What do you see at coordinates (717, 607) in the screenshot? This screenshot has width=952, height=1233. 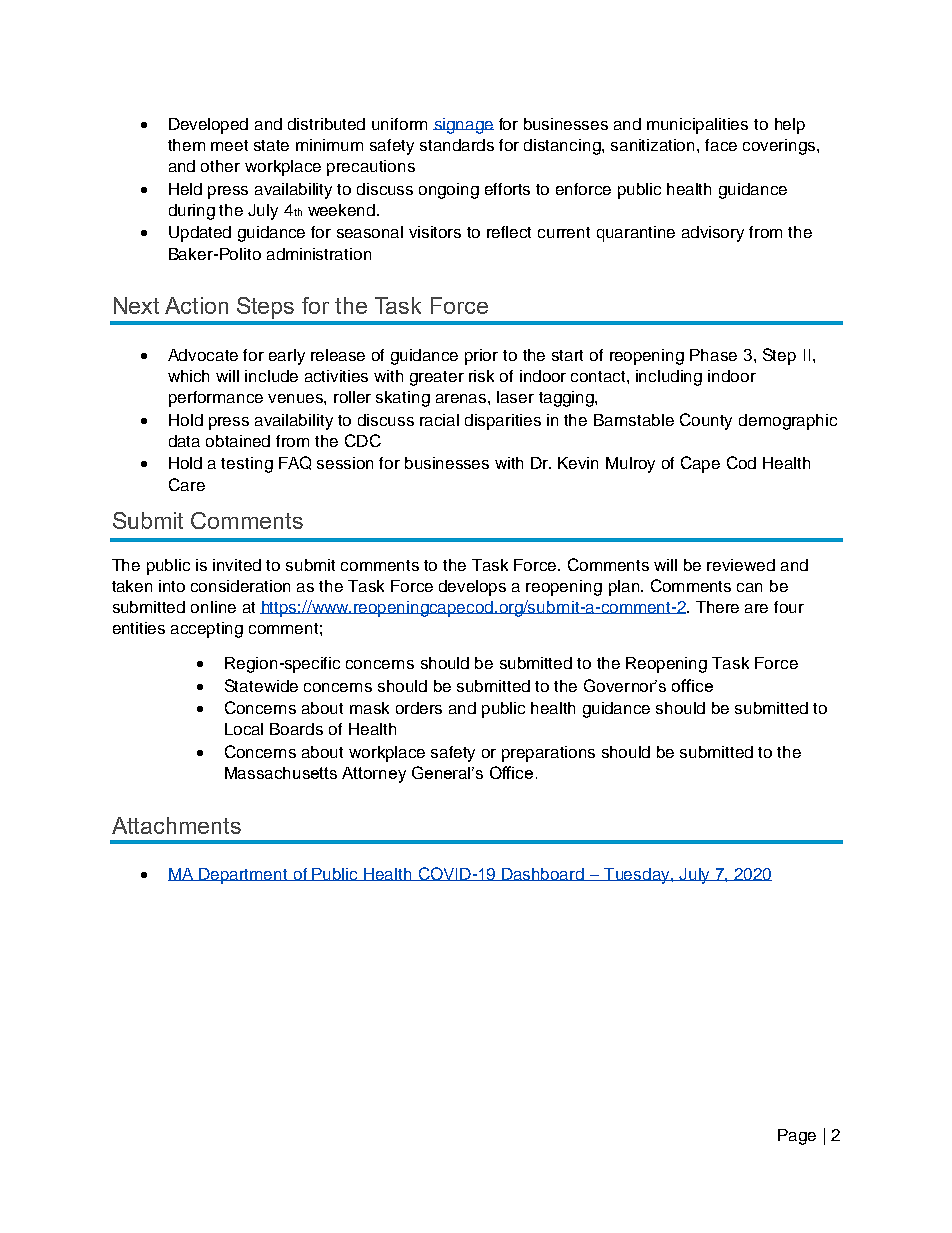 I see `There` at bounding box center [717, 607].
